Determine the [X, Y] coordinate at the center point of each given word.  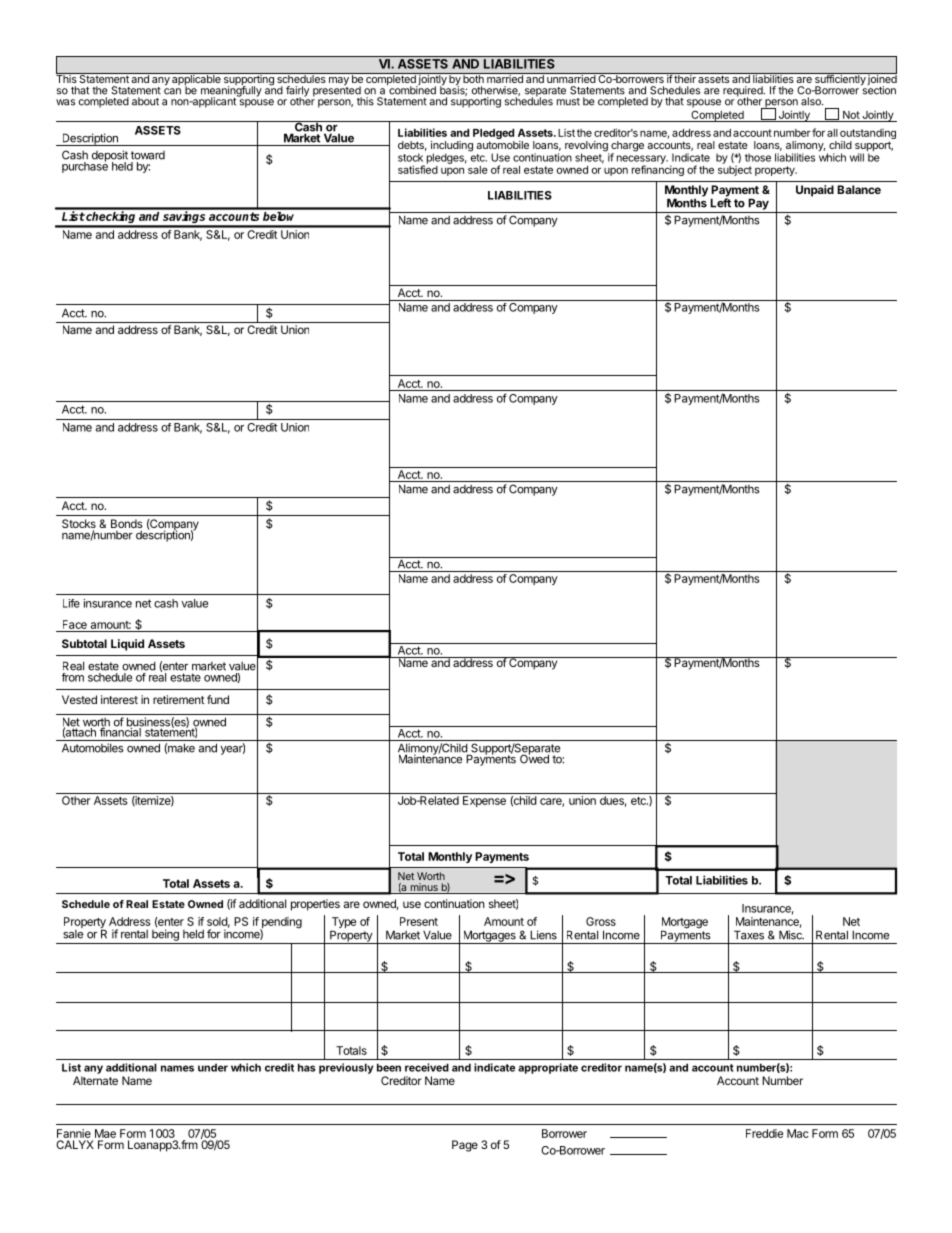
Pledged [494, 135]
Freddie [764, 1133]
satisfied [418, 168]
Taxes [749, 935]
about [145, 101]
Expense [484, 801]
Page [465, 1146]
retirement [179, 699]
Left [720, 202]
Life [71, 603]
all [832, 133]
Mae [105, 1133]
